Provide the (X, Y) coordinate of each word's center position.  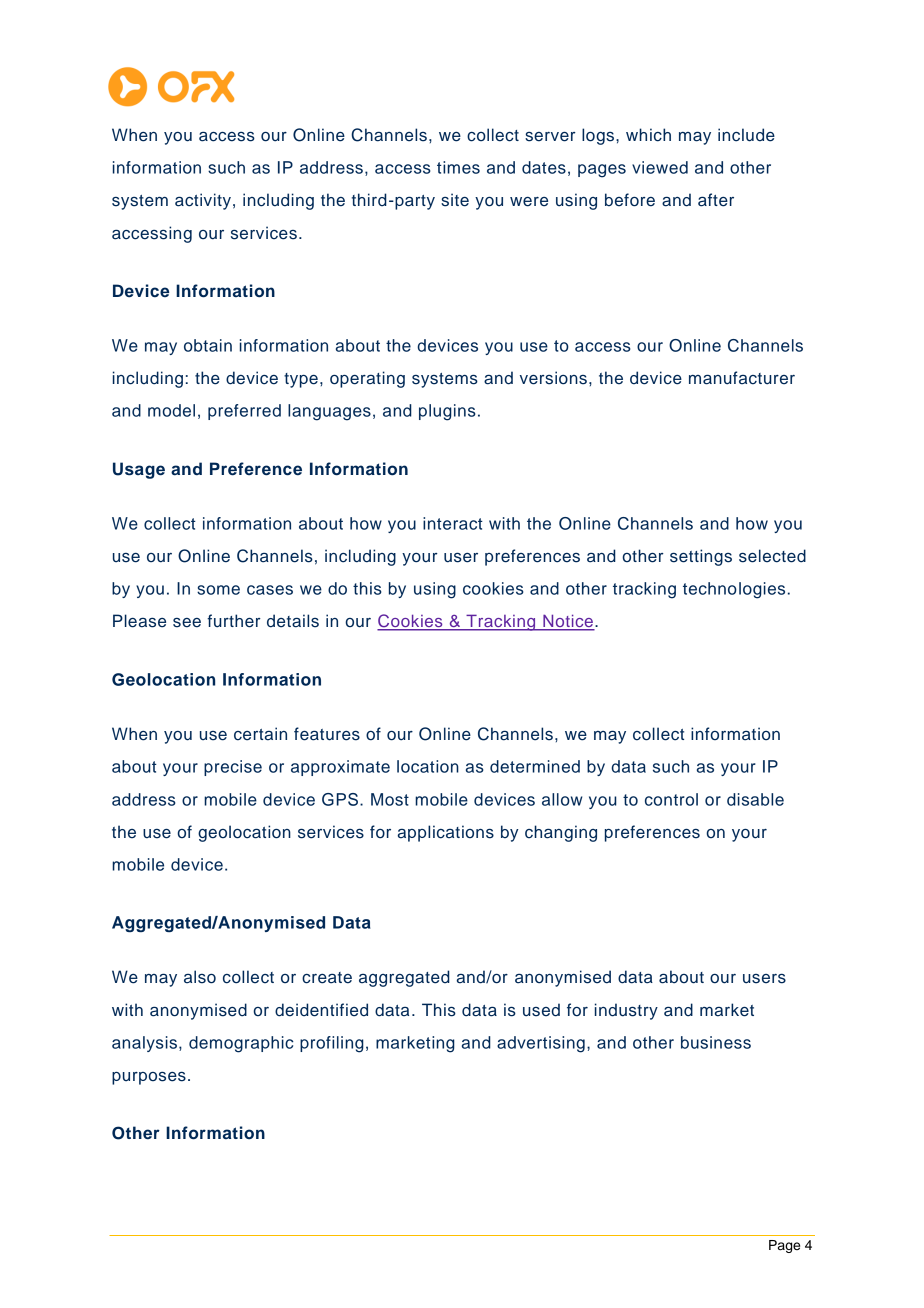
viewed (660, 167)
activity (203, 201)
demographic (241, 1044)
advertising (541, 1044)
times (458, 167)
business (716, 1042)
